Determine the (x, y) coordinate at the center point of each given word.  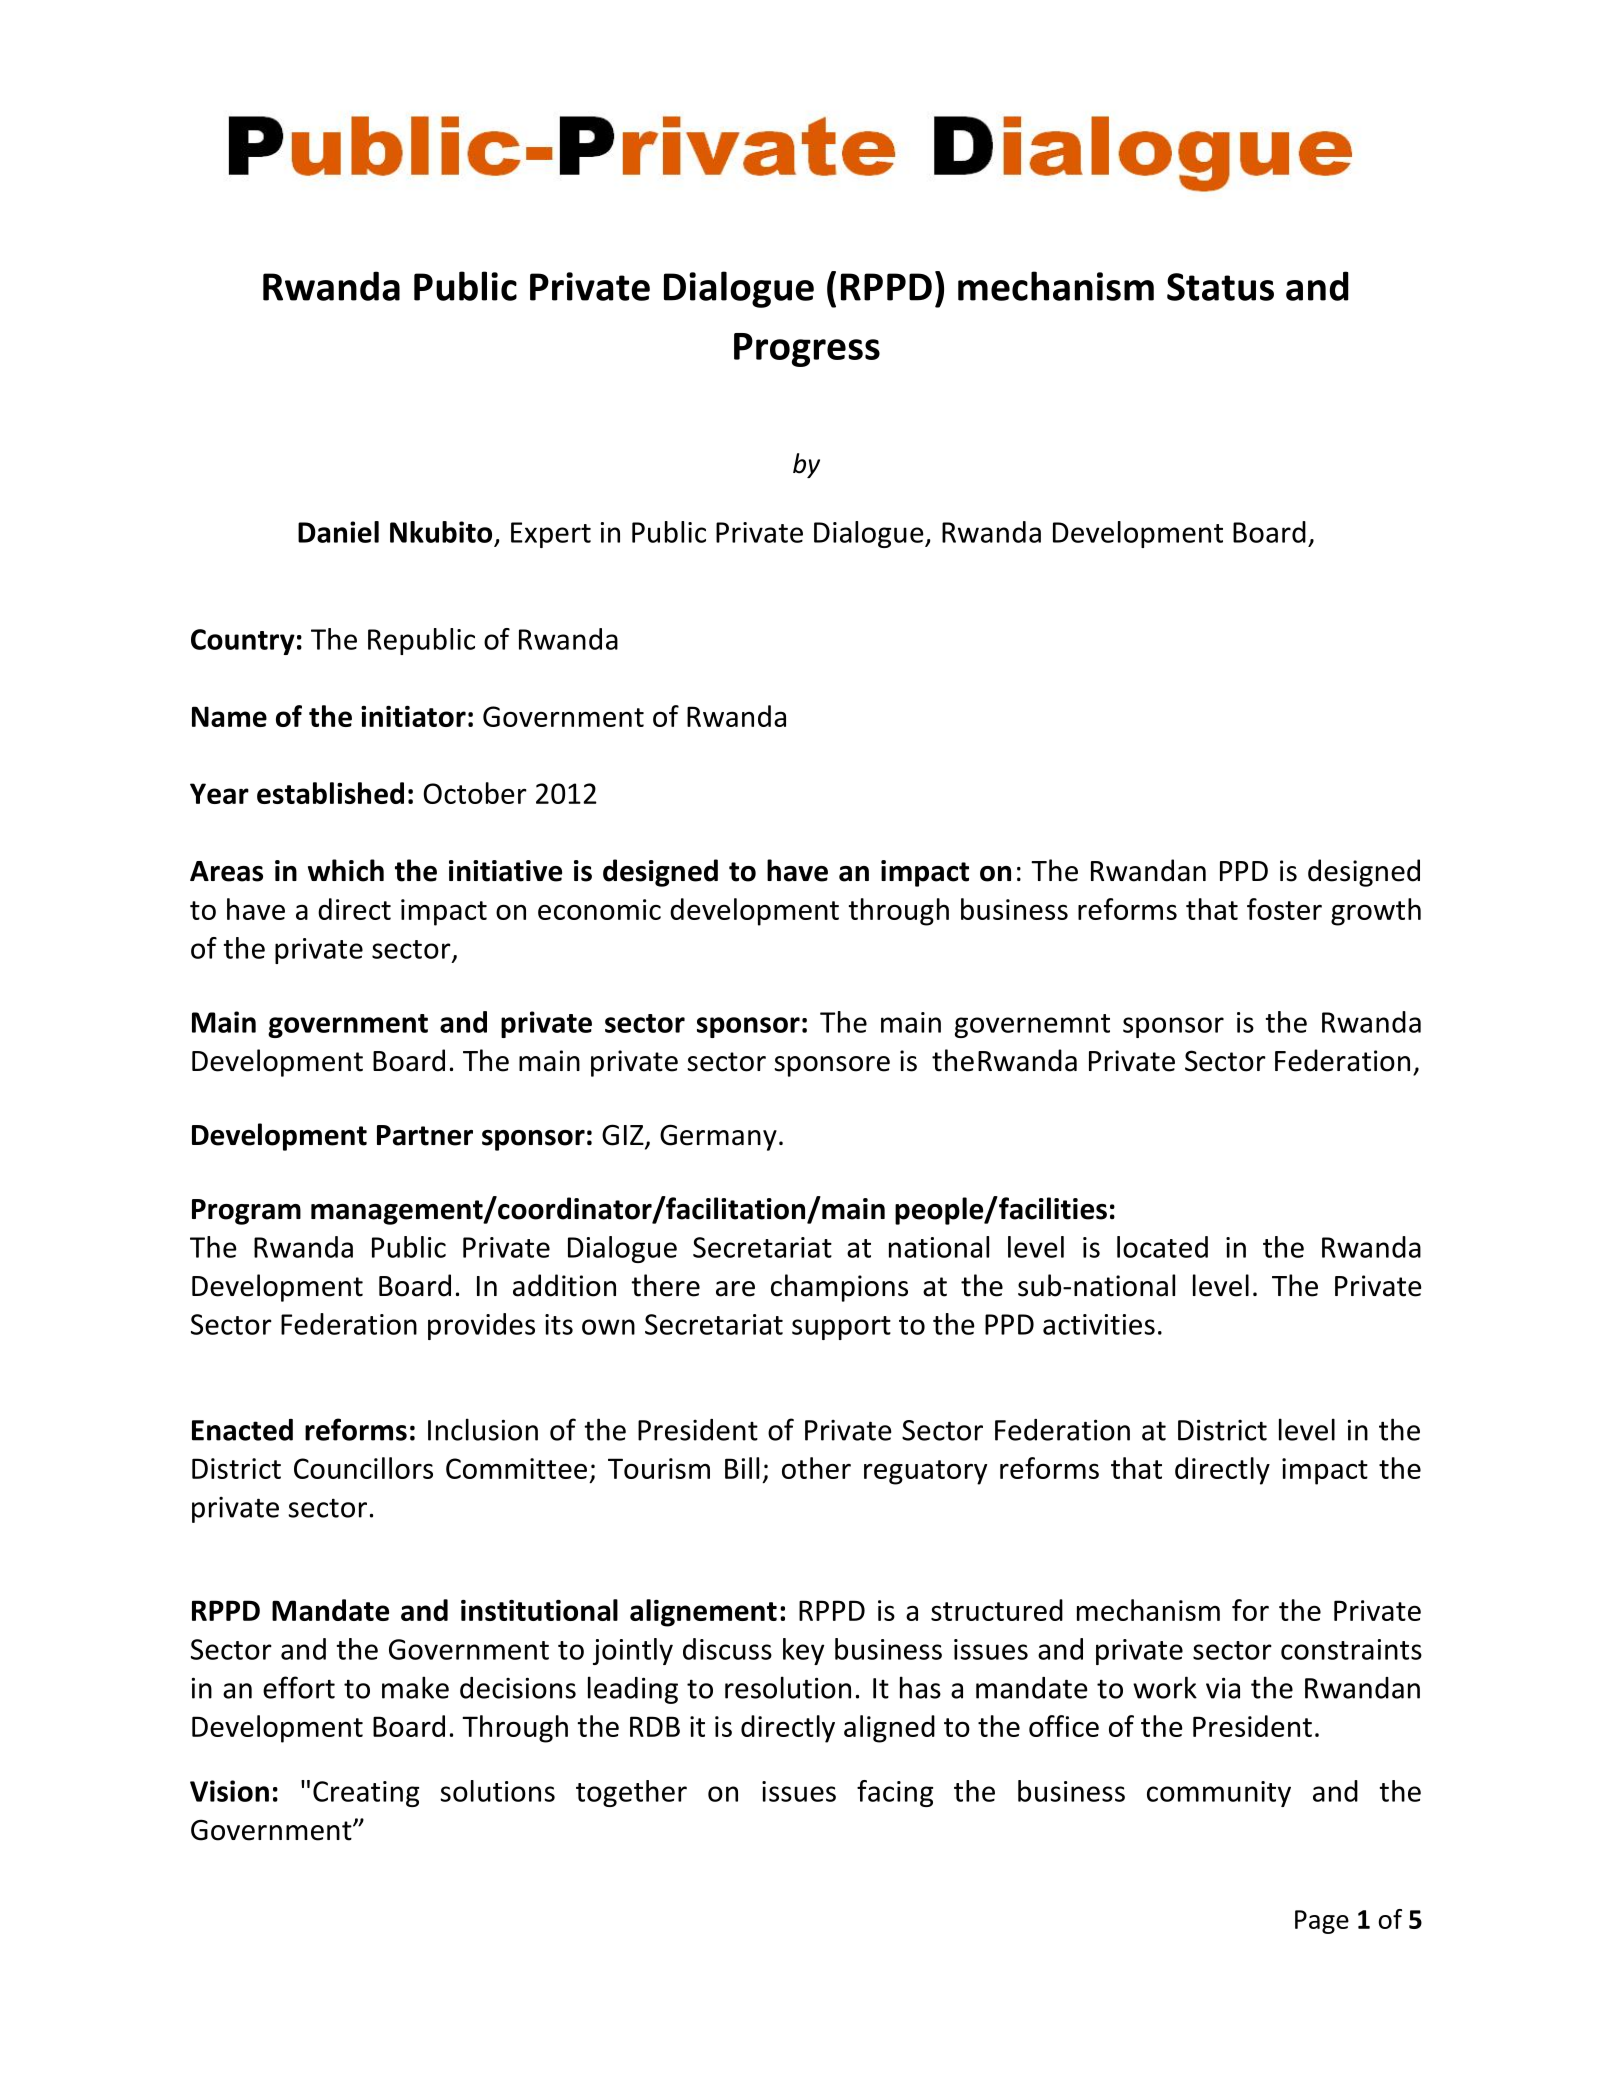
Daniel (338, 532)
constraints (1351, 1649)
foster (1284, 909)
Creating (366, 1794)
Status (1220, 287)
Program (246, 1212)
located (1162, 1247)
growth (1376, 912)
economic (599, 909)
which (346, 870)
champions (839, 1288)
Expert (551, 535)
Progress (807, 350)
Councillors (363, 1468)
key (803, 1651)
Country (243, 642)
